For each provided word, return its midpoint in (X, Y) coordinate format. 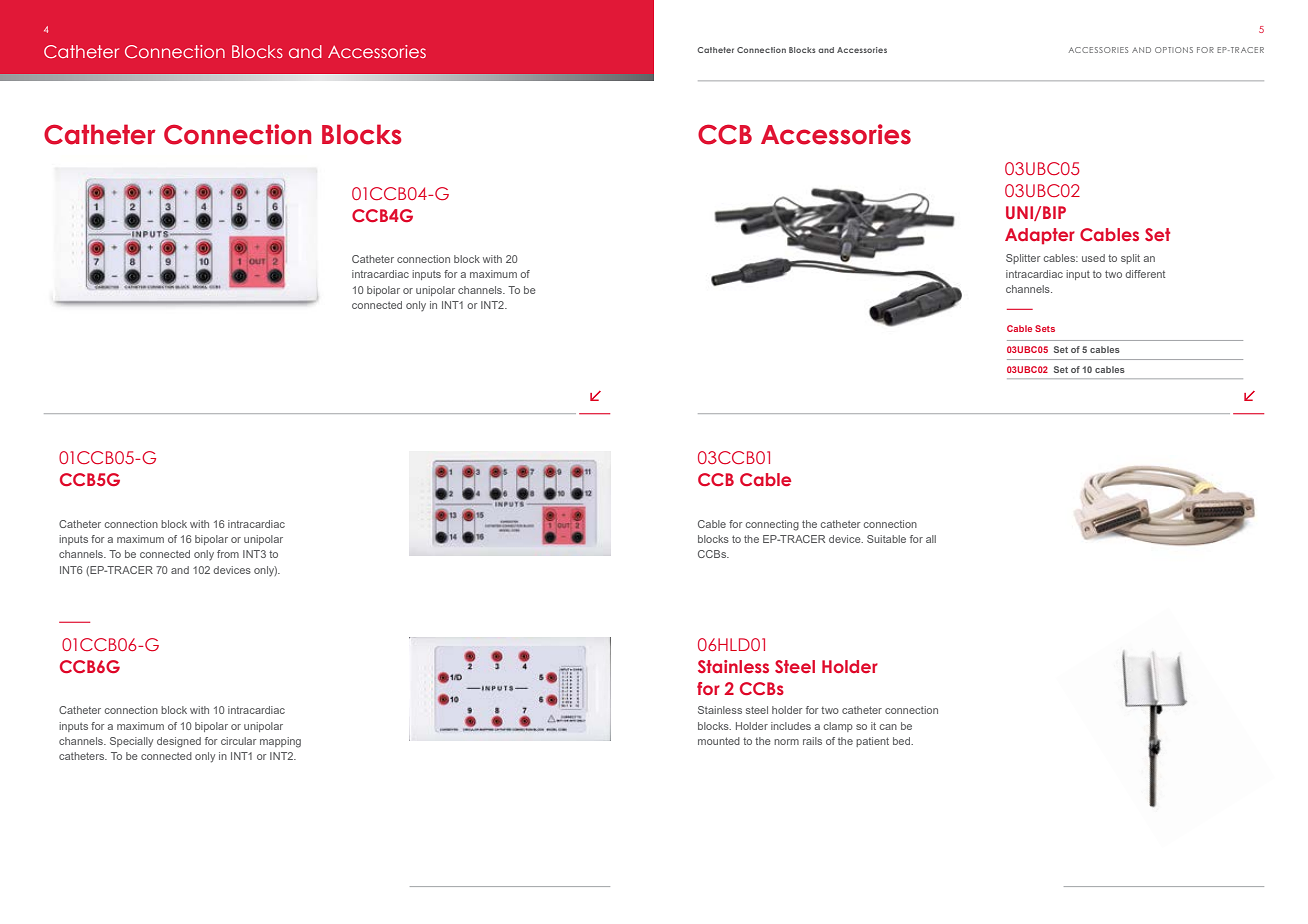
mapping (280, 742)
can (888, 727)
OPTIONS (1174, 50)
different (1145, 274)
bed (902, 741)
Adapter (1040, 236)
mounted (719, 741)
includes (791, 726)
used (1093, 258)
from (228, 554)
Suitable (886, 539)
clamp (838, 727)
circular (238, 741)
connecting (772, 525)
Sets (1045, 328)
